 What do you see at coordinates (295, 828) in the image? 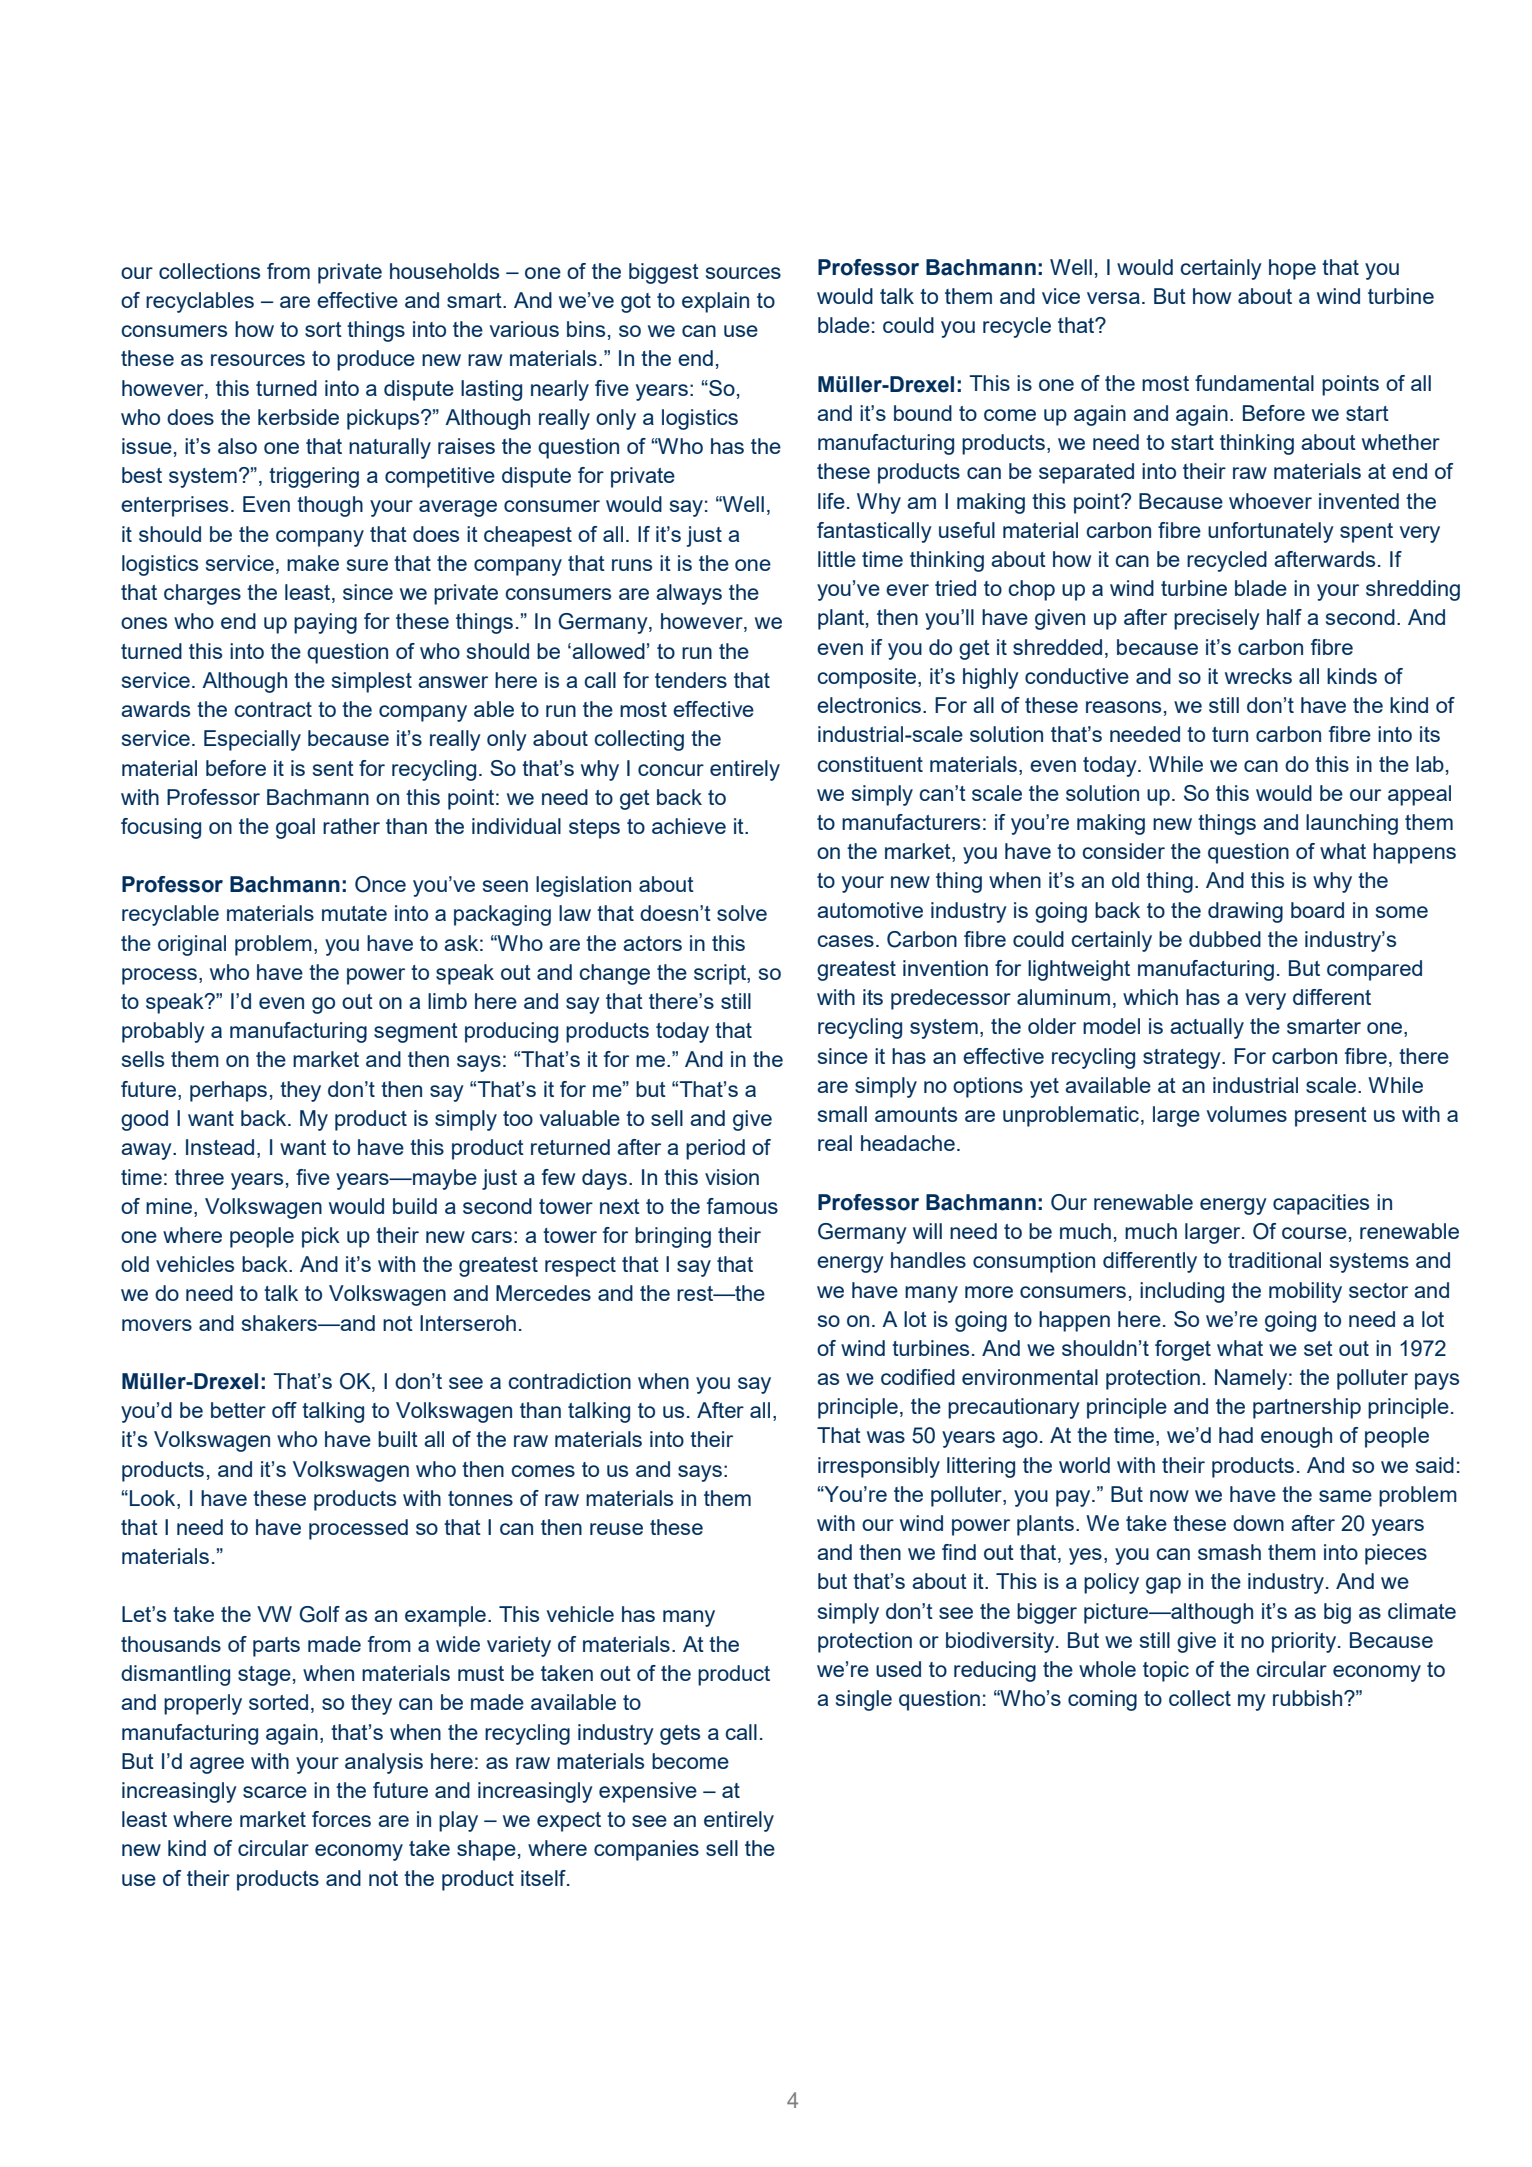
I see `goal` at bounding box center [295, 828].
